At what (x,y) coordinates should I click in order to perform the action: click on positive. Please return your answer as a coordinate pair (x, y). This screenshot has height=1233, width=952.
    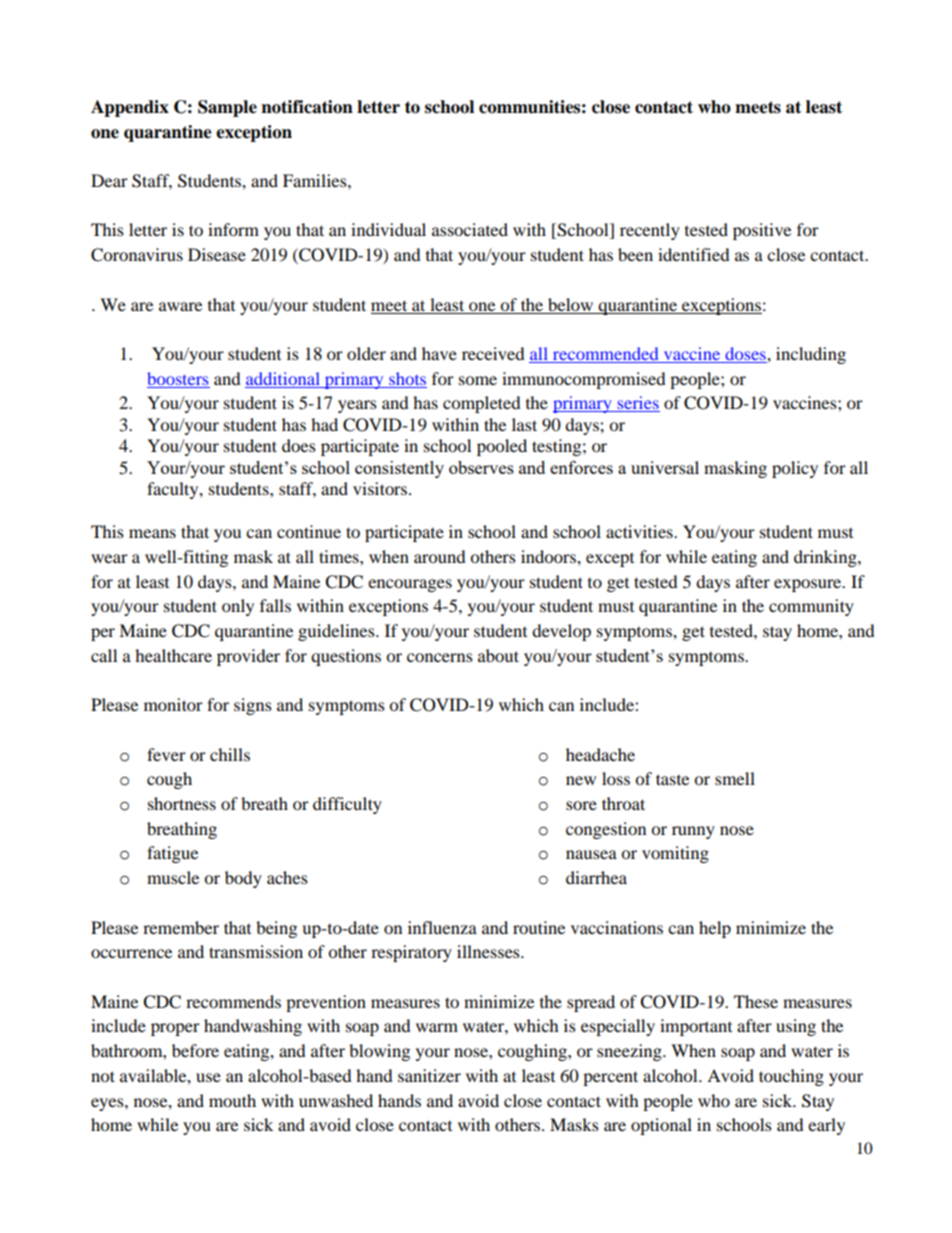
    Looking at the image, I should click on (762, 231).
